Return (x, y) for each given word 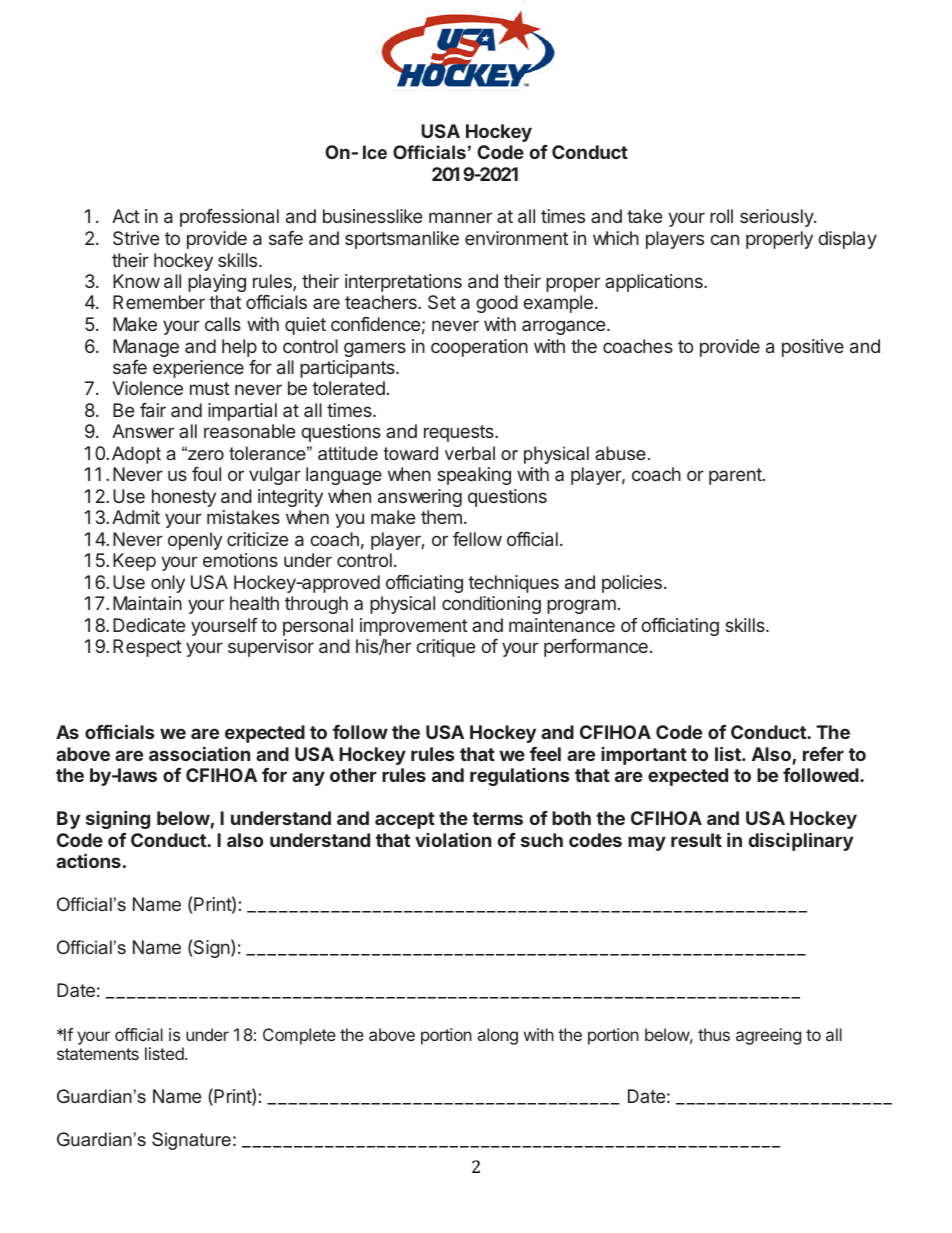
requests (460, 433)
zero (205, 454)
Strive (136, 238)
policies (632, 584)
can (724, 239)
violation (453, 840)
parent (736, 476)
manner (460, 217)
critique (445, 648)
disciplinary (801, 841)
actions (88, 860)
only (168, 584)
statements (98, 1054)
